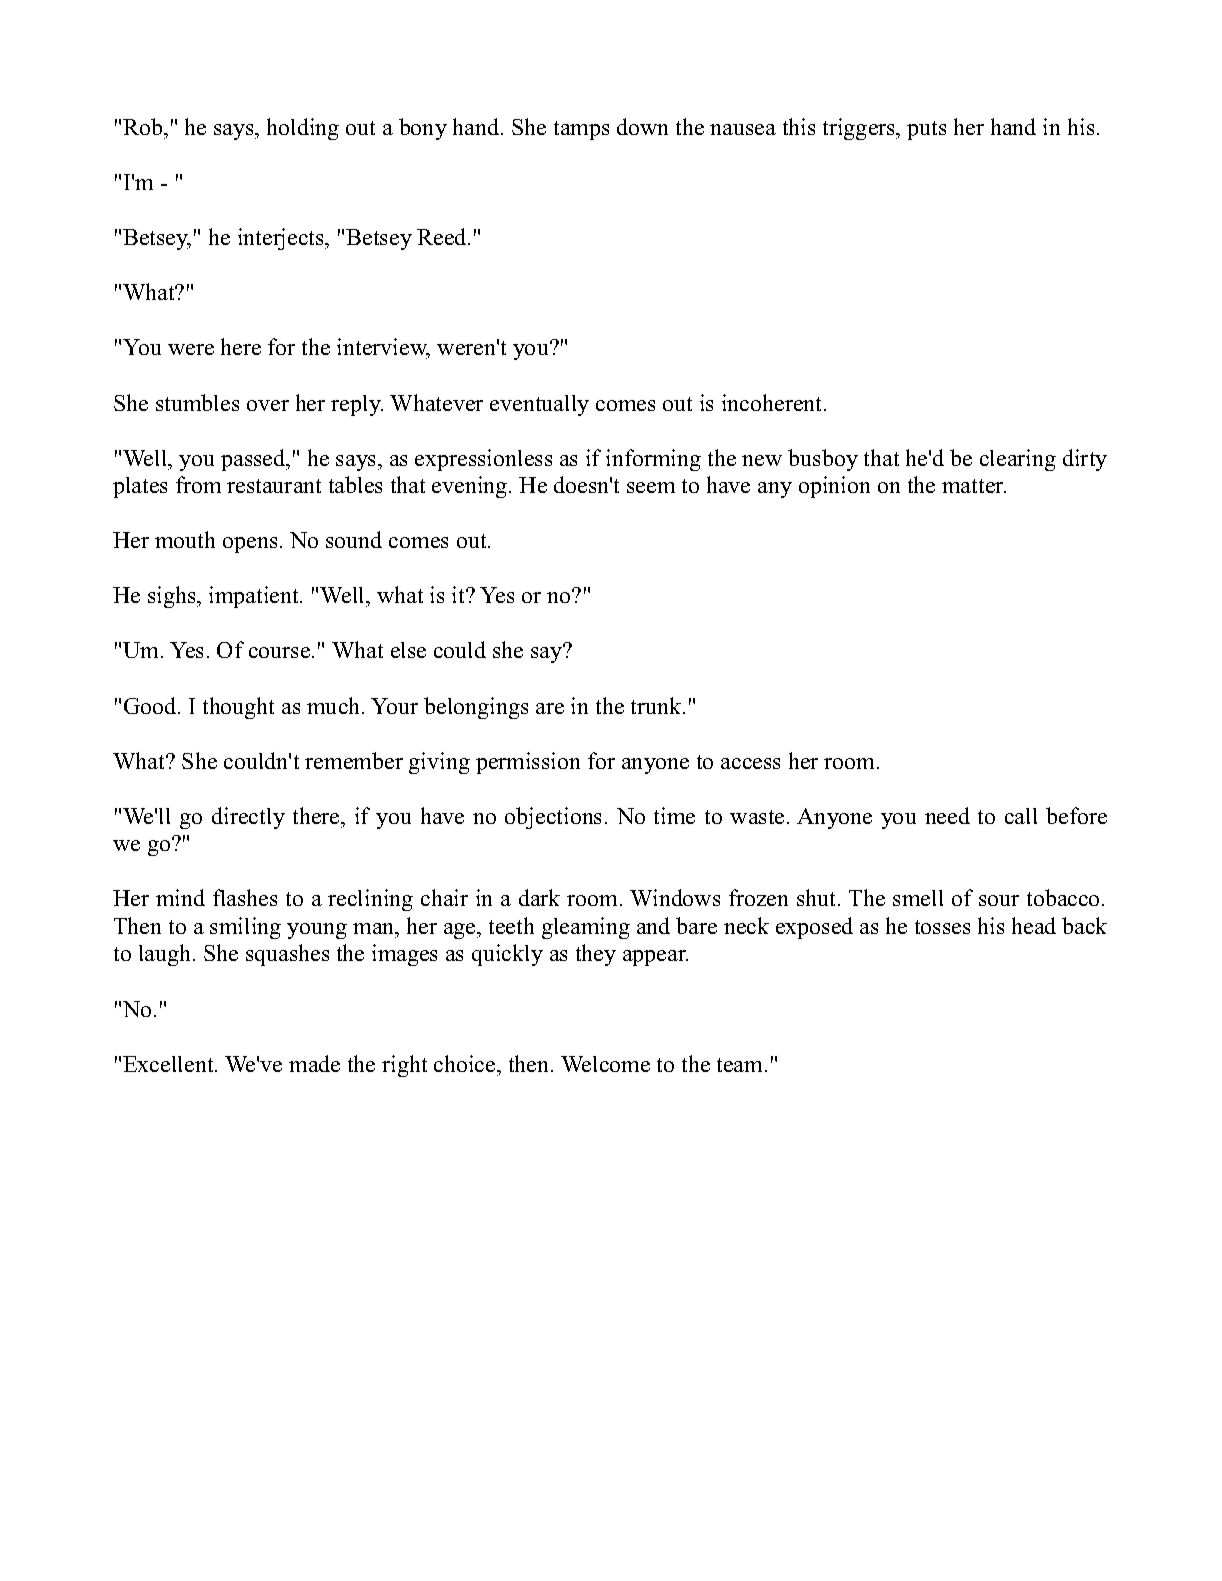 The height and width of the document is (1581, 1222). What do you see at coordinates (947, 815) in the document?
I see `need` at bounding box center [947, 815].
